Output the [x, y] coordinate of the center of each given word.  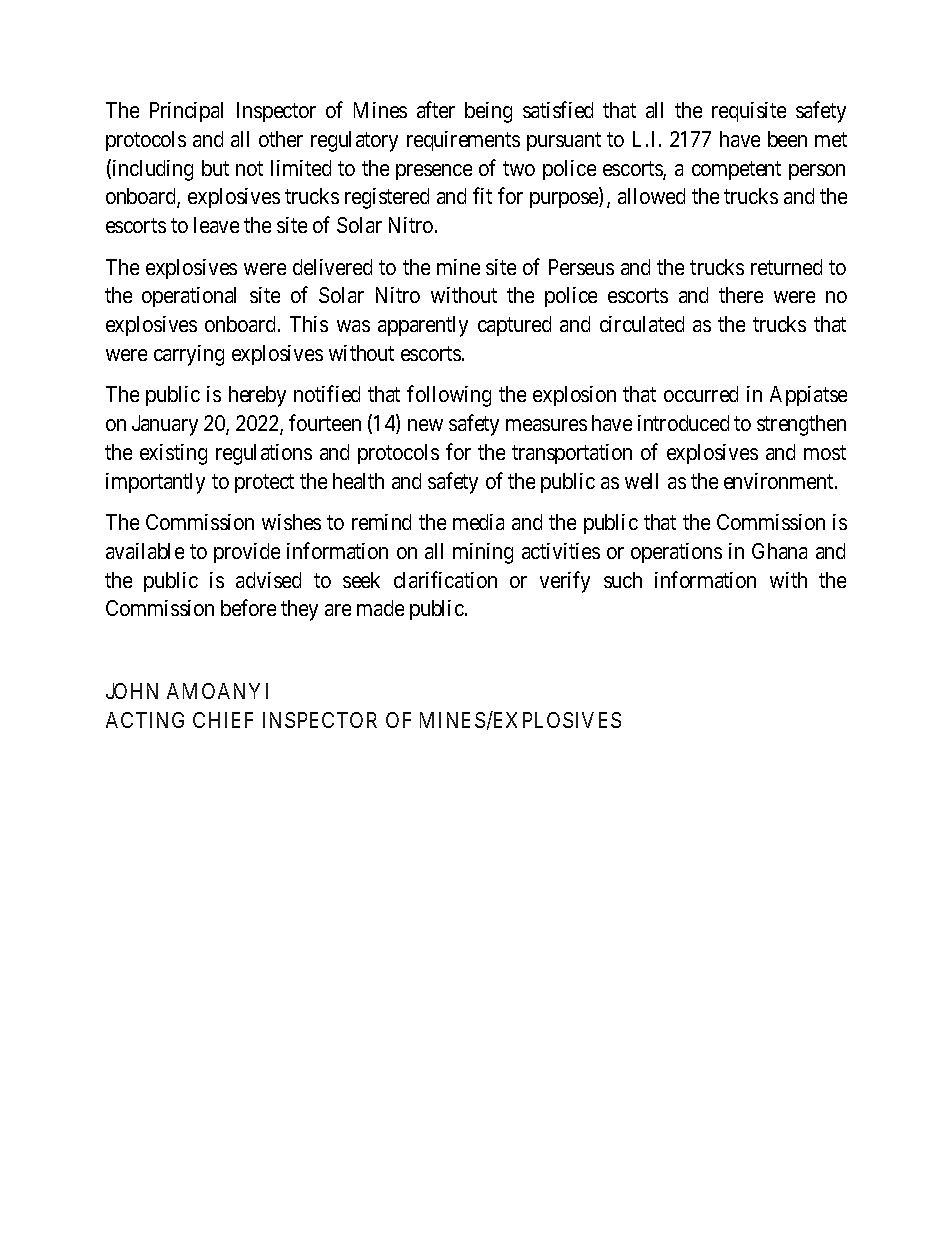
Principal [186, 112]
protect [264, 483]
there [741, 295]
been [787, 139]
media [478, 522]
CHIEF [223, 720]
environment [780, 481]
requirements [463, 141]
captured [514, 326]
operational [189, 297]
